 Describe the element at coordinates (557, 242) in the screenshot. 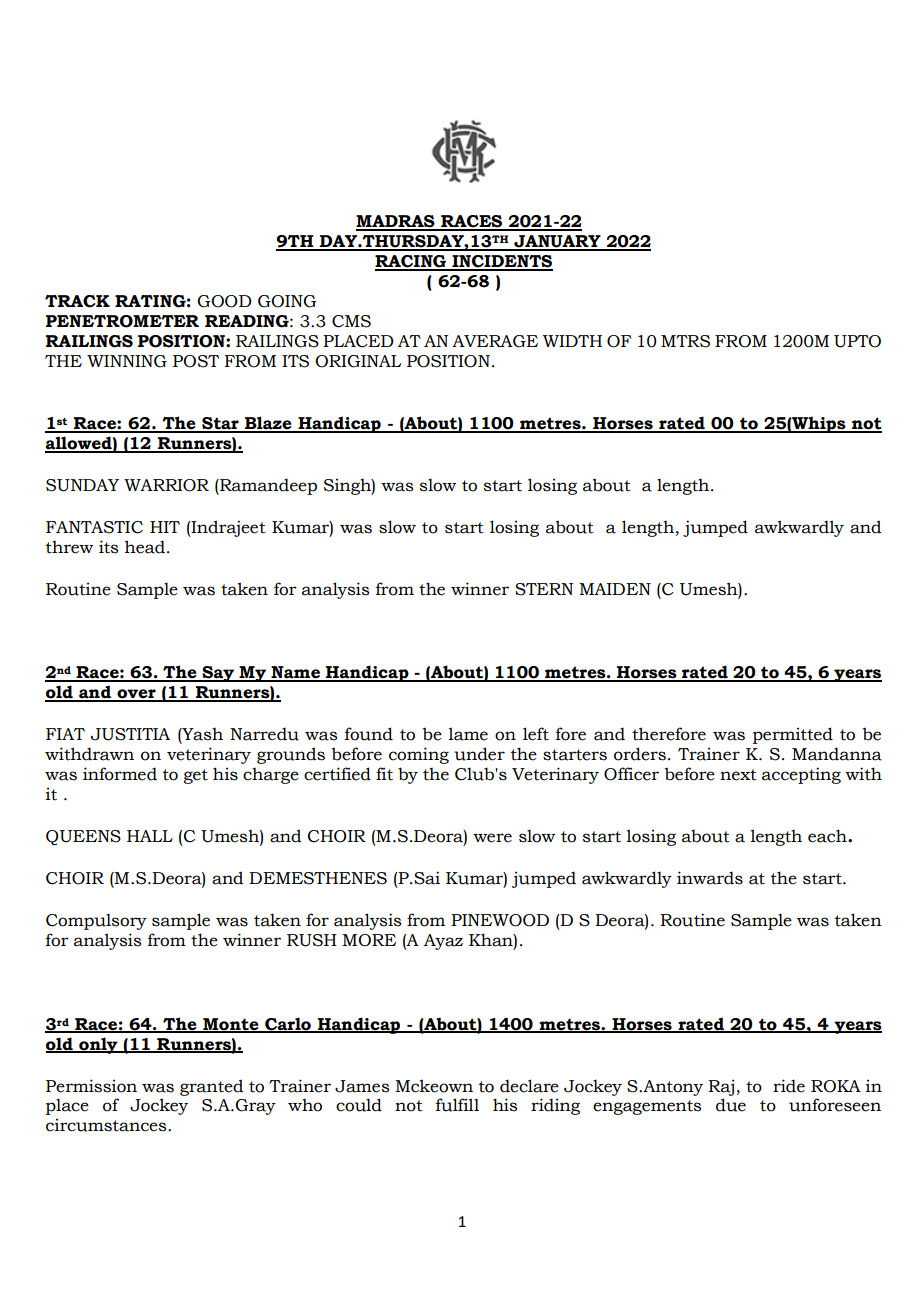

I see `JANUARY` at that location.
